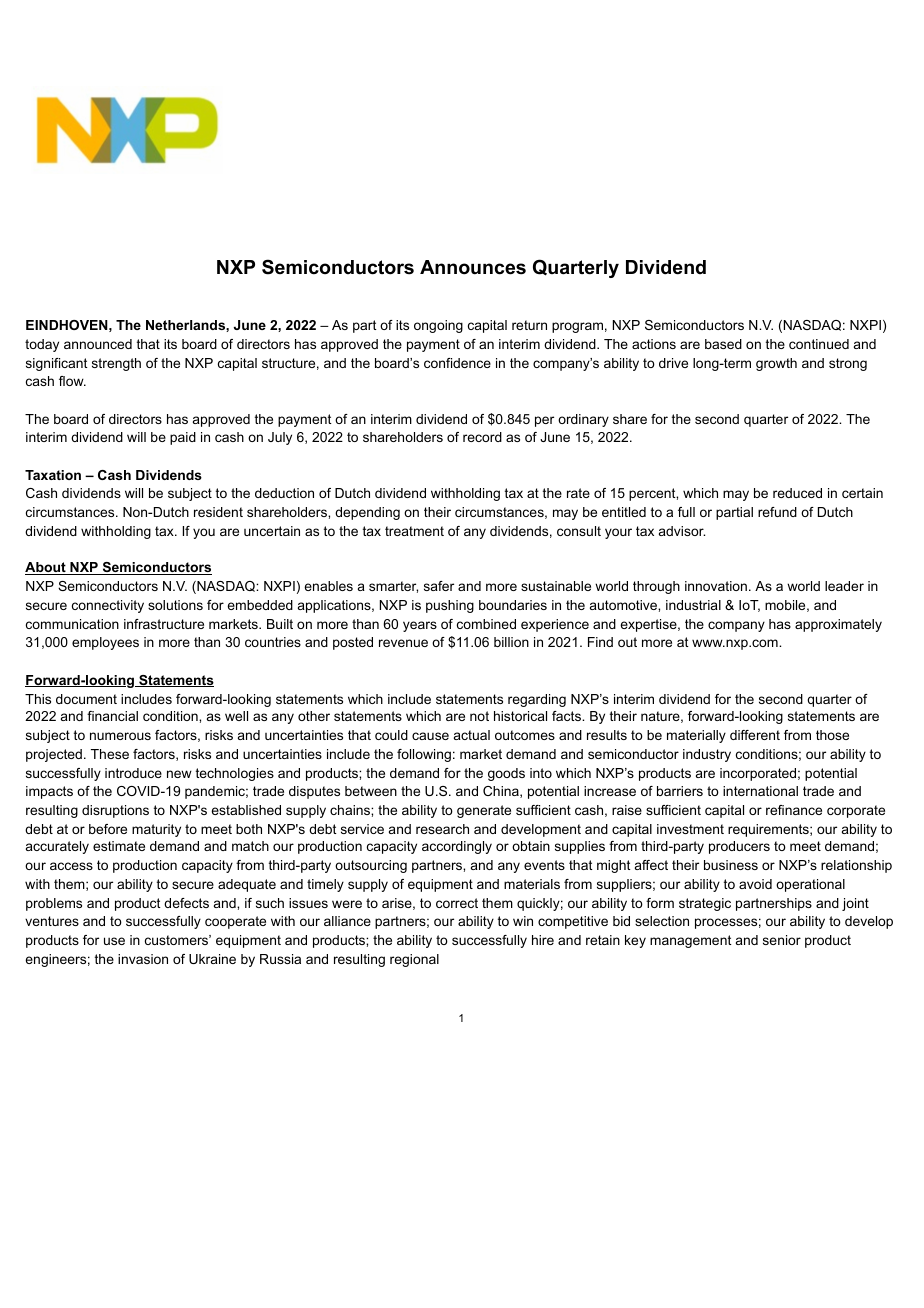  Describe the element at coordinates (414, 531) in the screenshot. I see `treatment` at that location.
